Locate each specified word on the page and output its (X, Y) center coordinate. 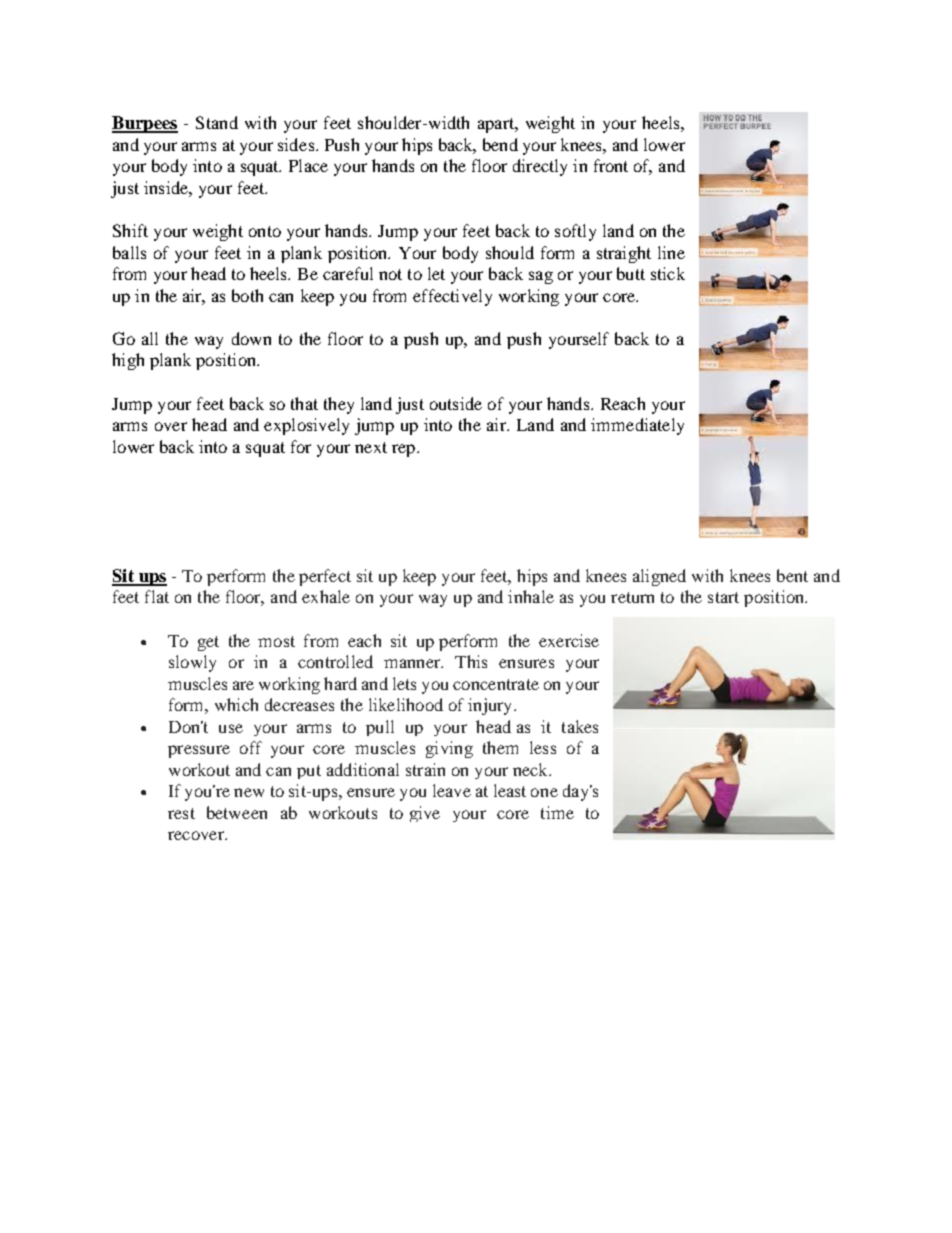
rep (405, 450)
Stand (217, 122)
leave (452, 790)
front (611, 165)
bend (500, 144)
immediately (637, 426)
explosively (306, 426)
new (249, 792)
